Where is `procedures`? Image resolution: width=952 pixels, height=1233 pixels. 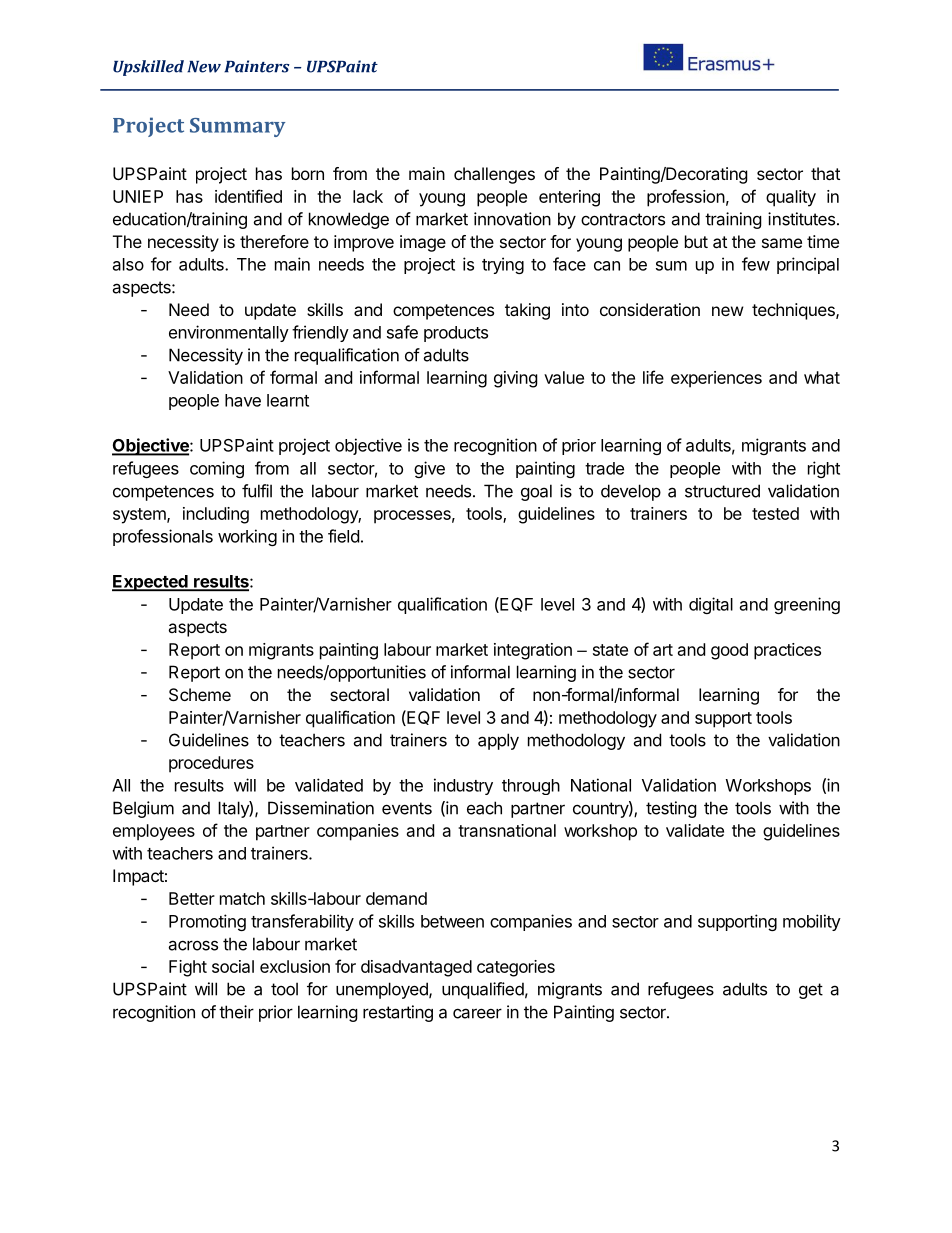
procedures is located at coordinates (211, 764).
